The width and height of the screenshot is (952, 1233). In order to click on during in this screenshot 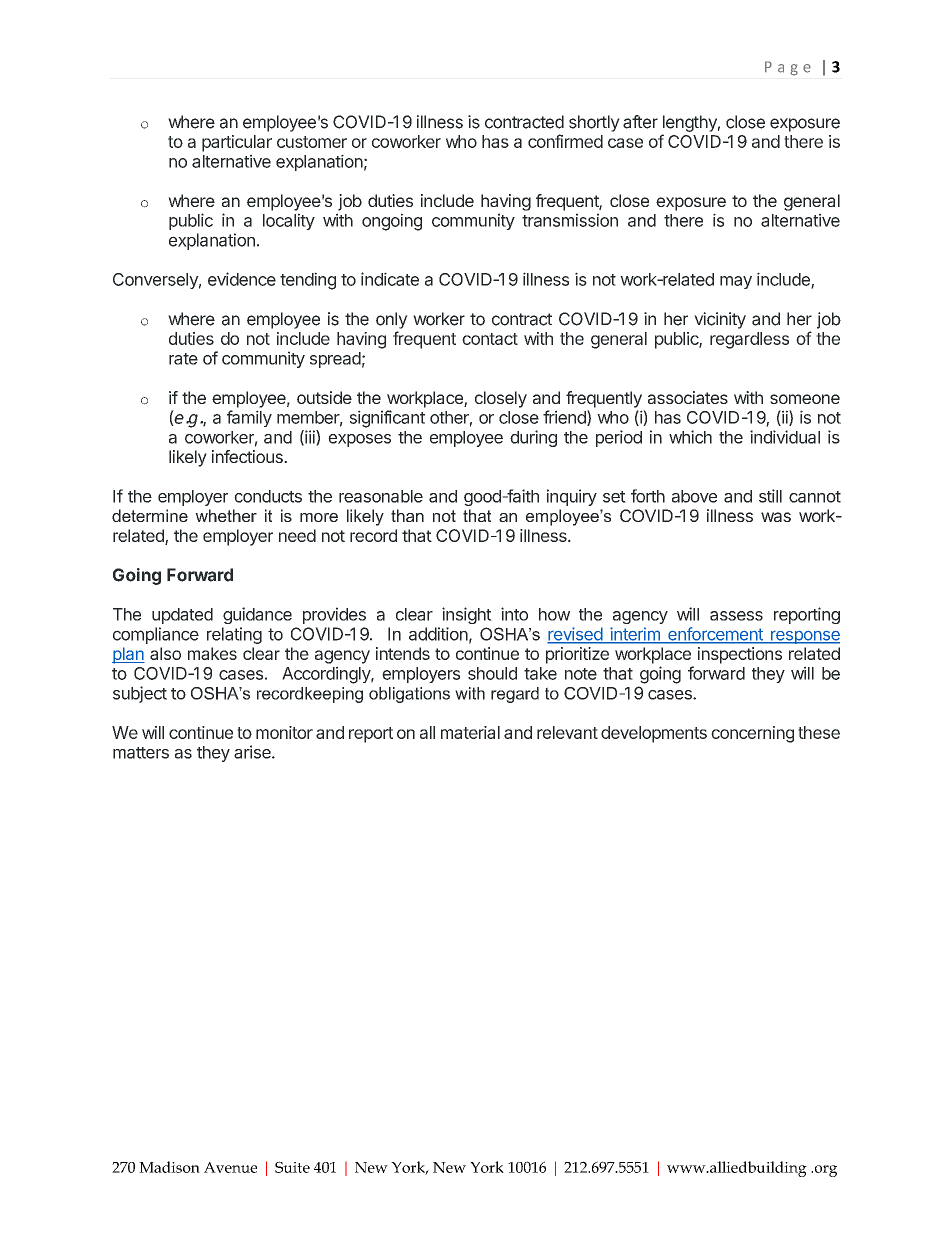, I will do `click(533, 438)`.
